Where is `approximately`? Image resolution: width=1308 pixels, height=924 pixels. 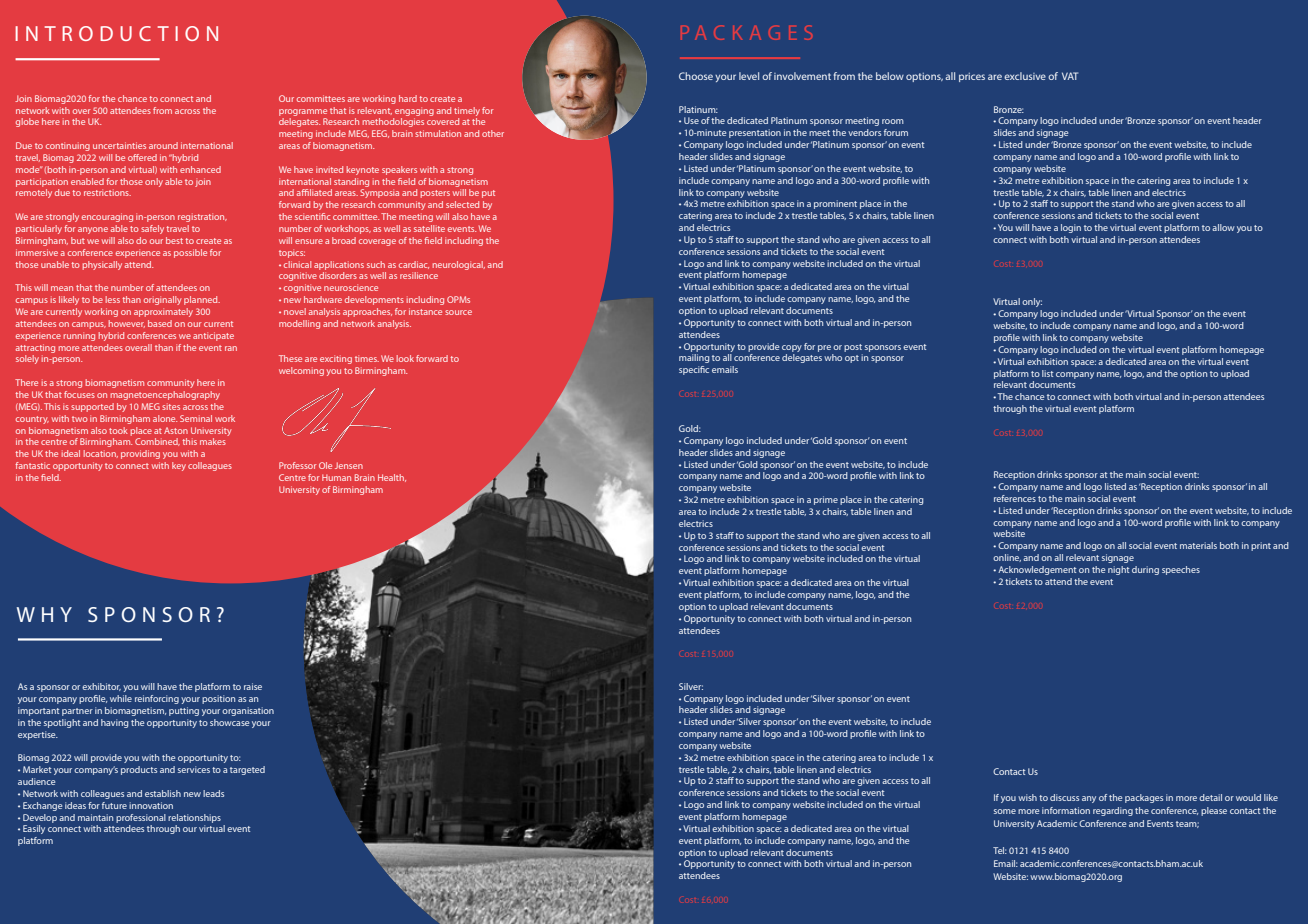
approximately is located at coordinates (163, 312).
